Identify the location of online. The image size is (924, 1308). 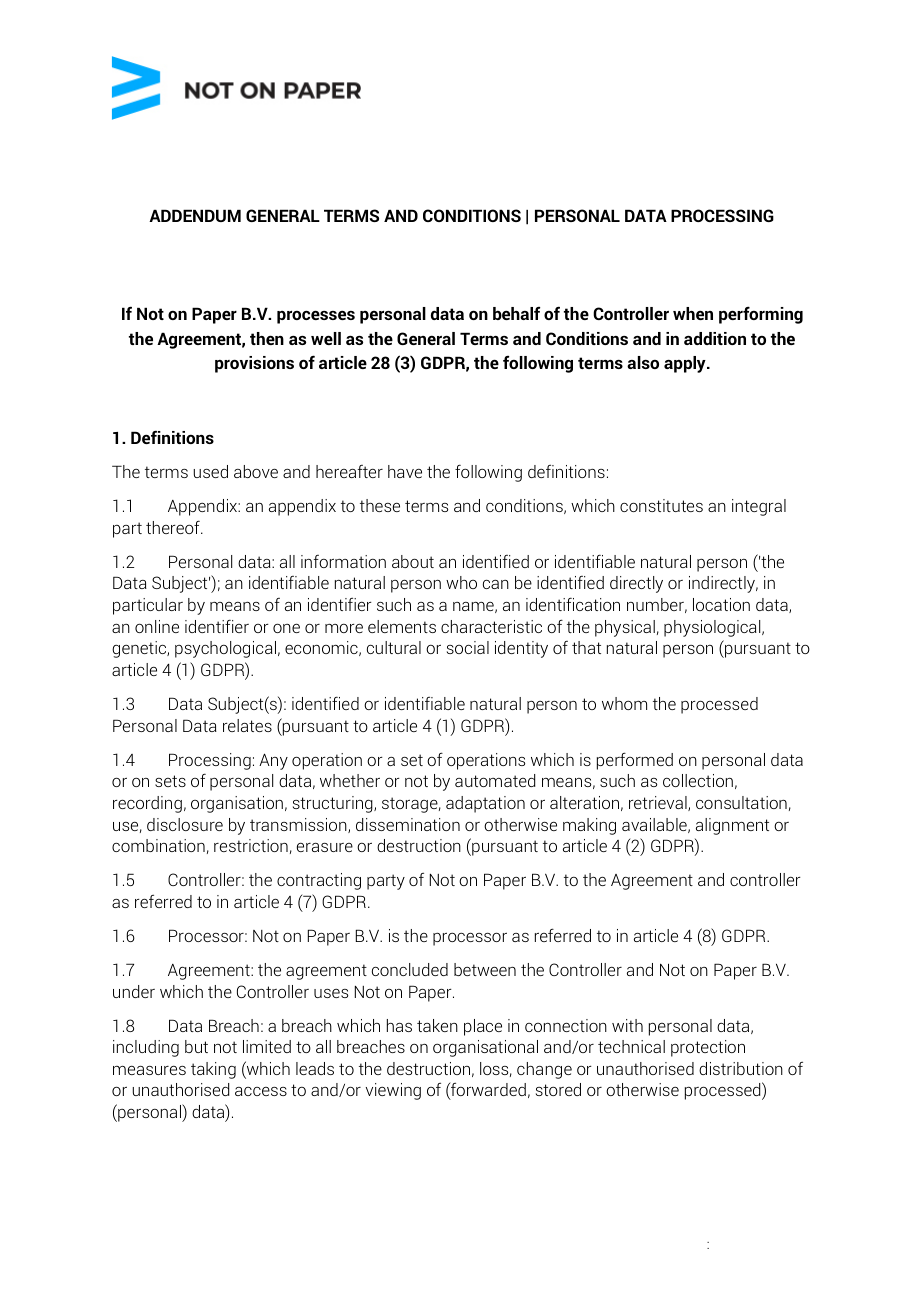
(157, 626).
